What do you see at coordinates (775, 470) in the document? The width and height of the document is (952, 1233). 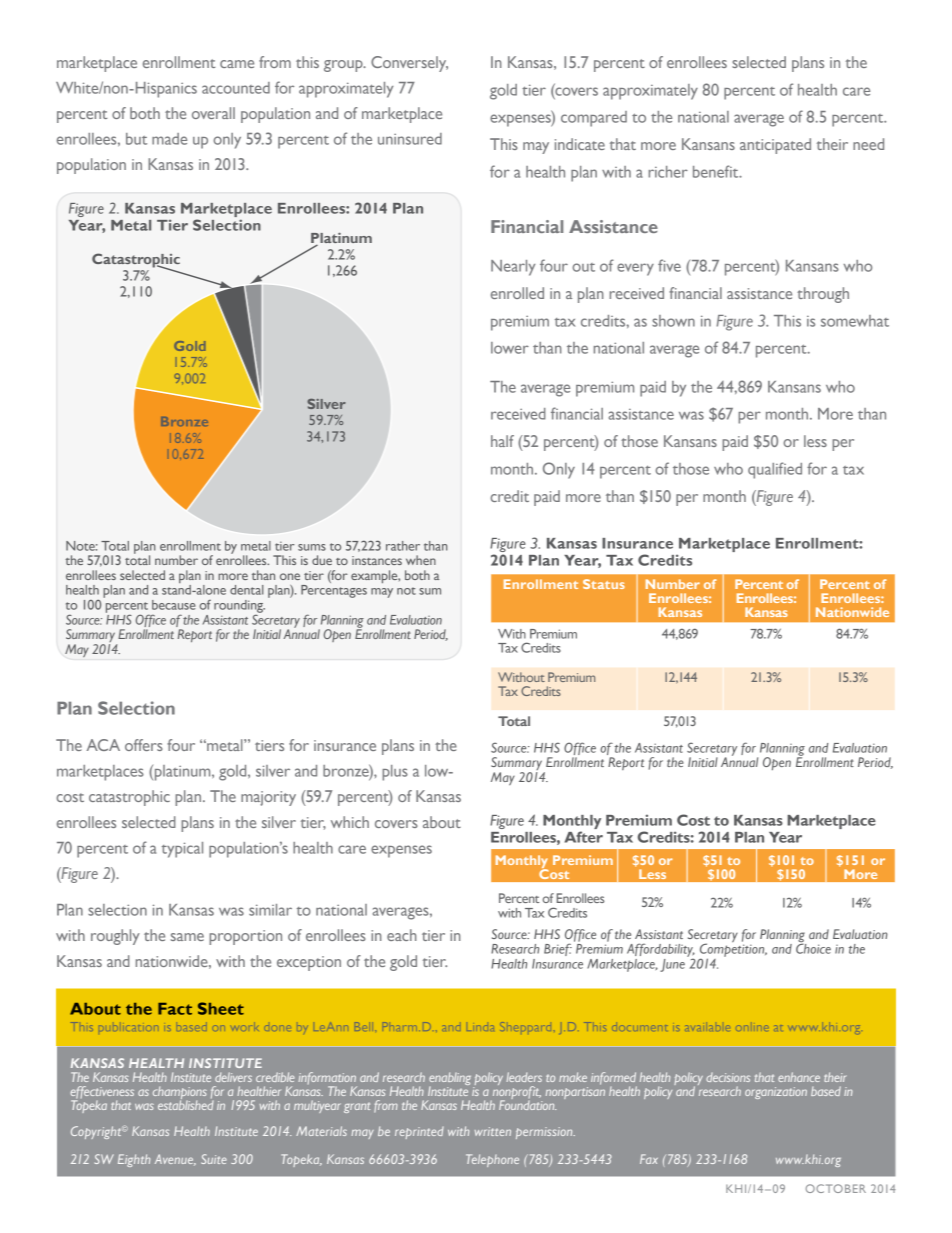 I see `qualified` at bounding box center [775, 470].
